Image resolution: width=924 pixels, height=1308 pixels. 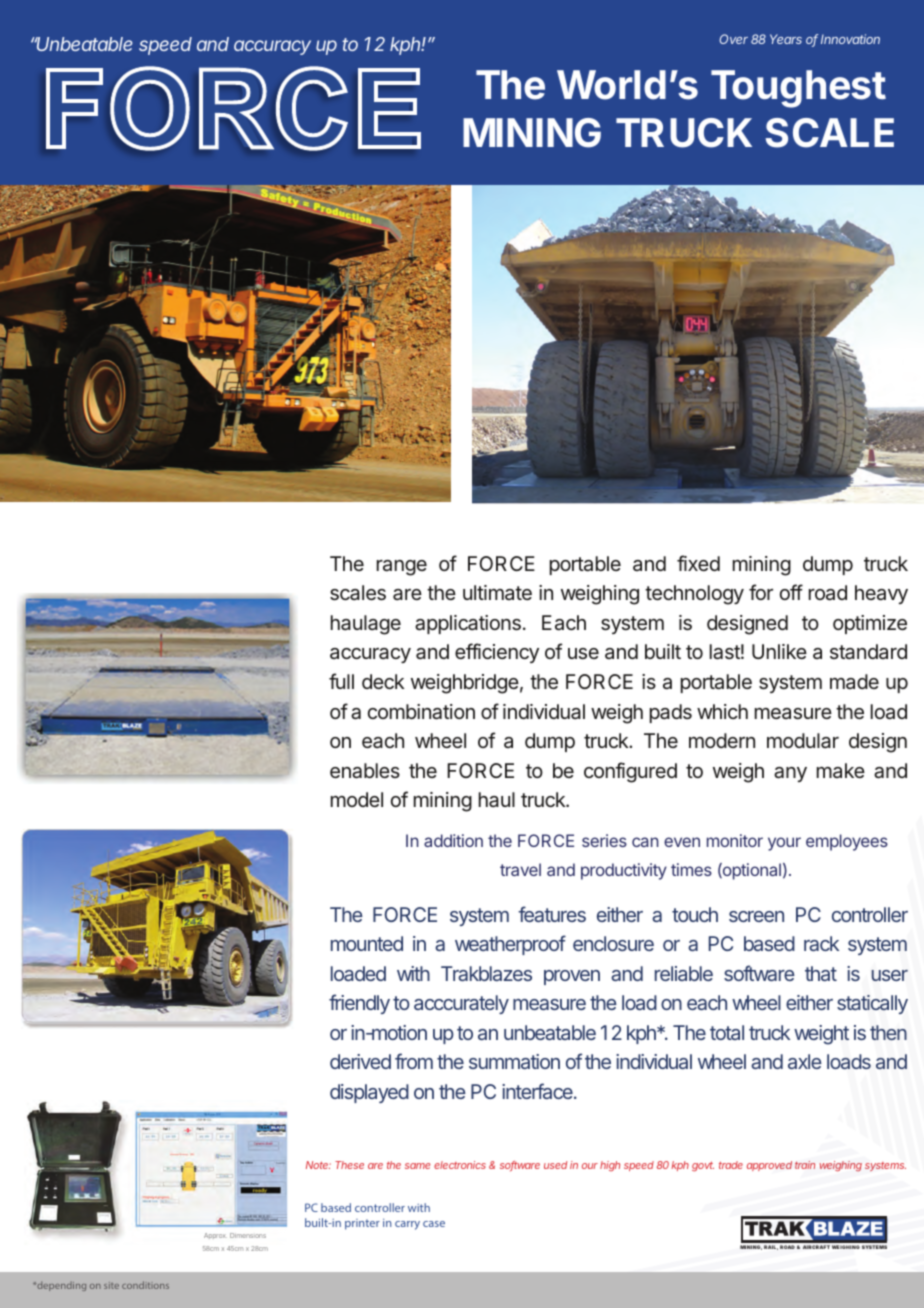 I want to click on Approx, so click(x=215, y=1236).
